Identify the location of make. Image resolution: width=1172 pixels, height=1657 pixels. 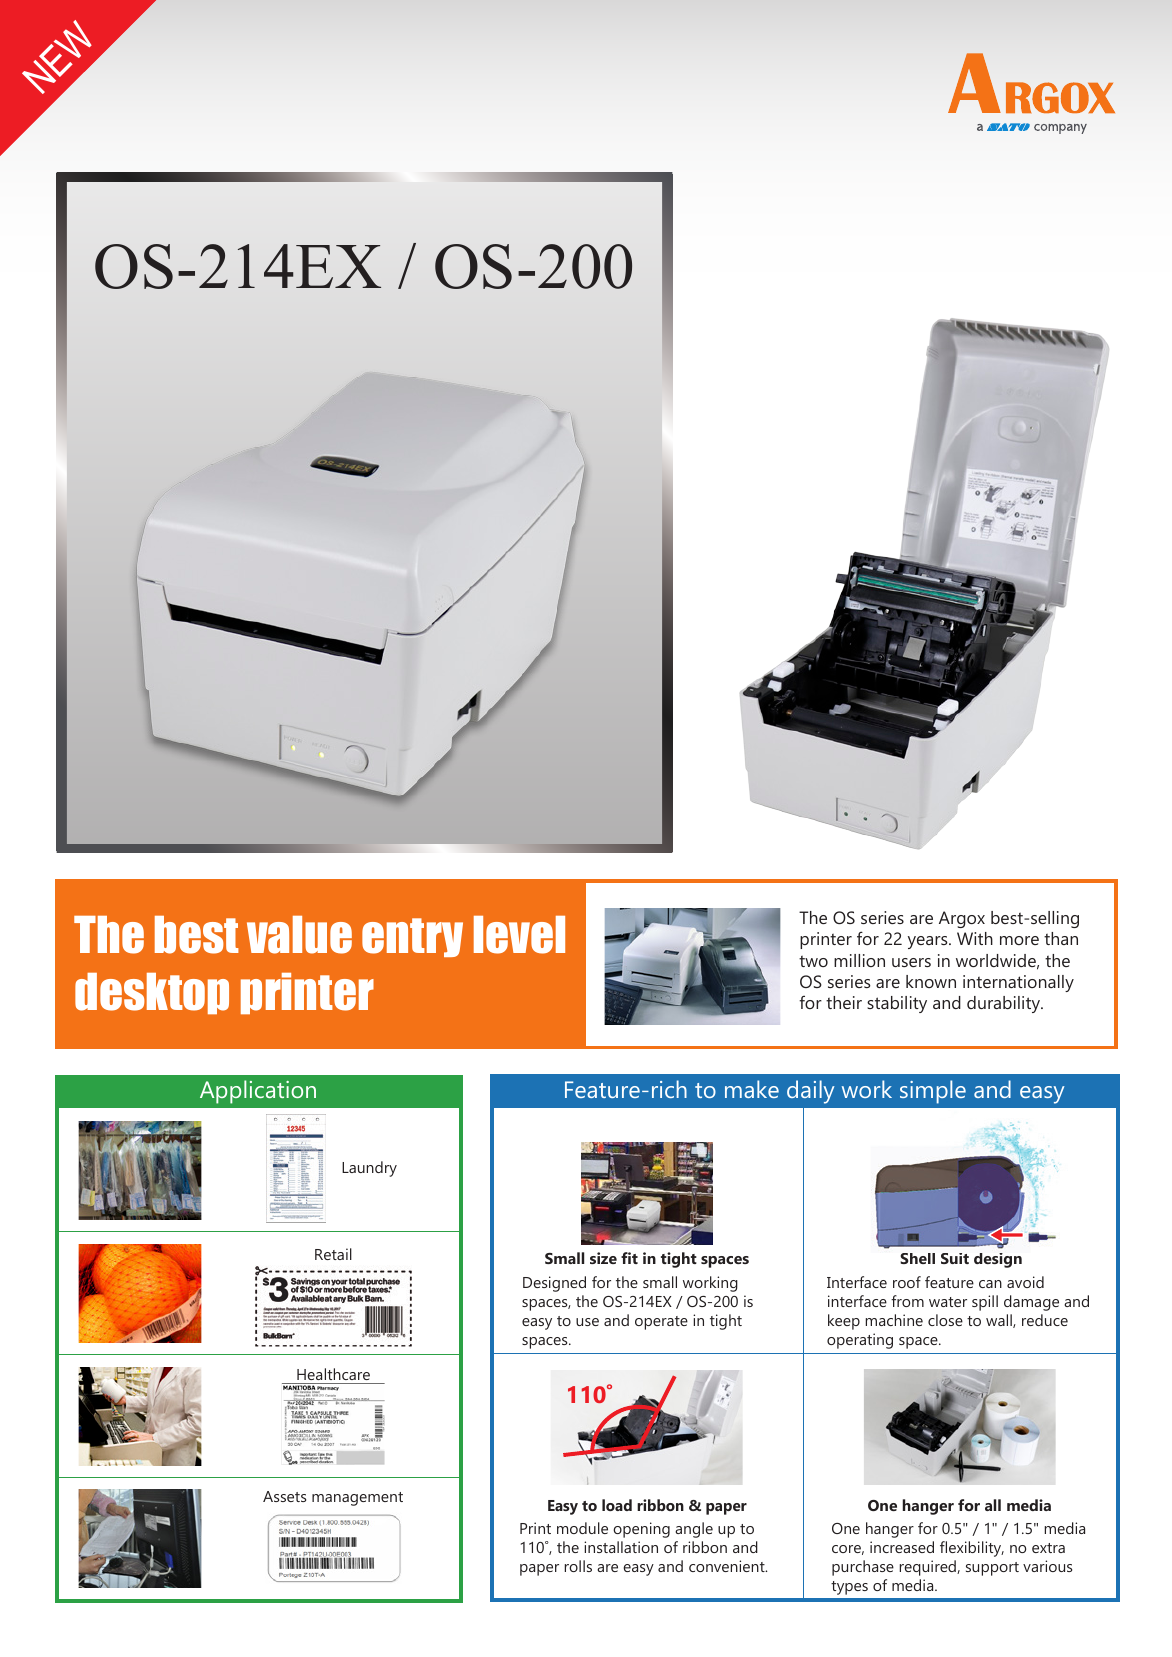
(752, 1089).
